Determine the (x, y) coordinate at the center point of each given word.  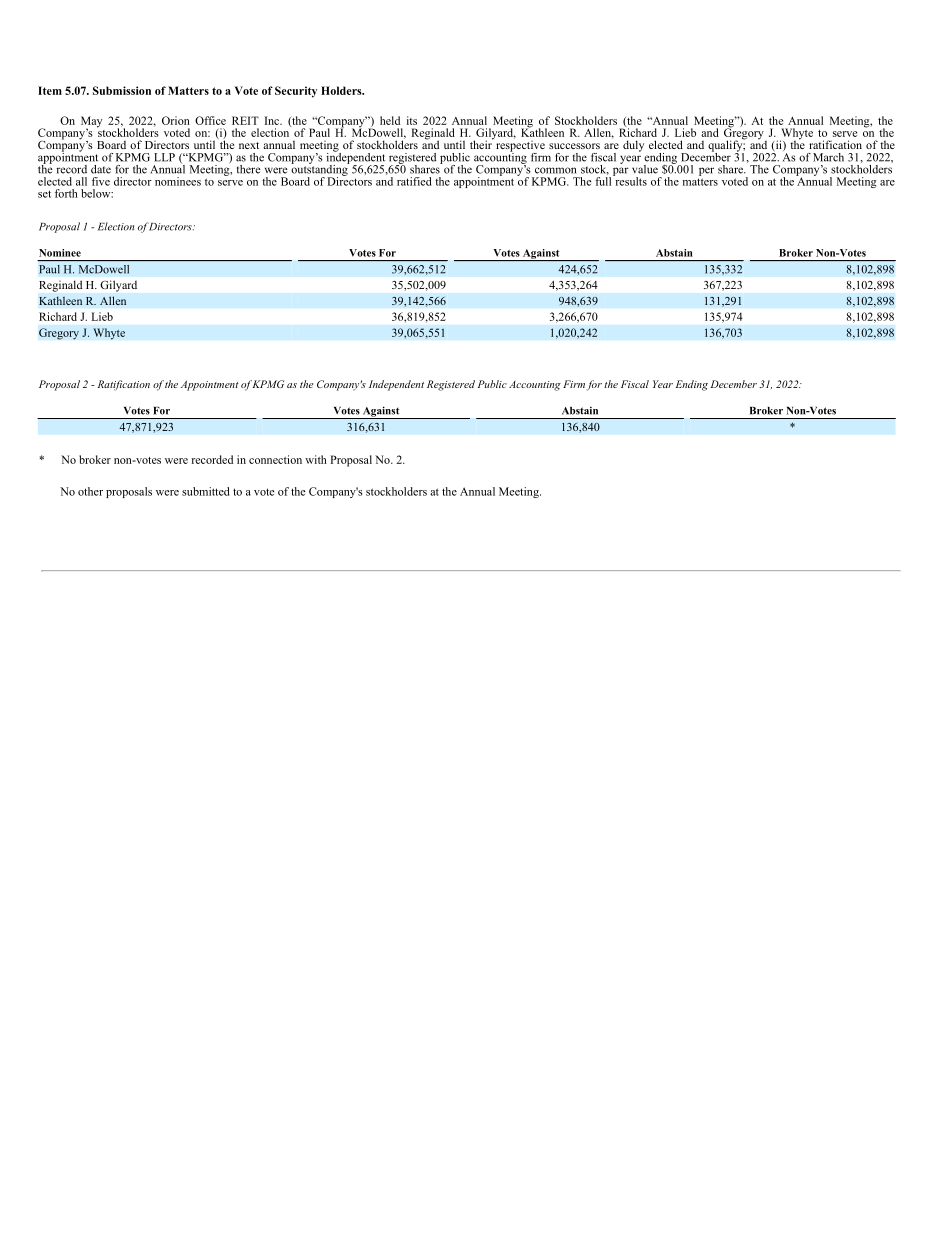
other (90, 491)
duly (633, 146)
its (412, 120)
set (44, 194)
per (706, 171)
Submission (122, 90)
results (630, 180)
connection (275, 459)
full (604, 180)
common (555, 170)
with (316, 459)
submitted (205, 491)
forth (66, 193)
